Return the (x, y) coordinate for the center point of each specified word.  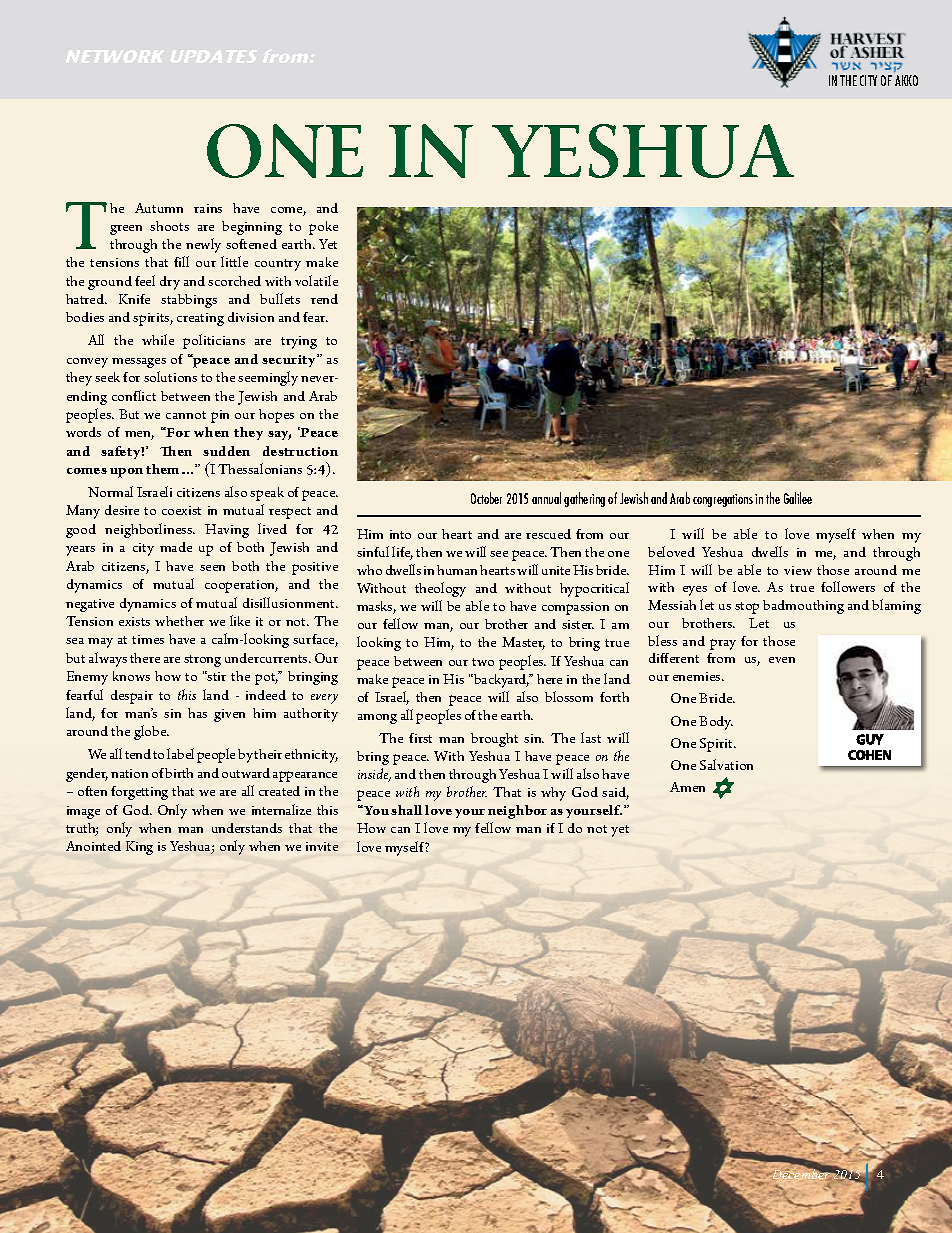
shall (406, 810)
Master (523, 643)
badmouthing (803, 607)
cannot (186, 415)
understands (247, 828)
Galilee (798, 498)
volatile (316, 280)
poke (323, 228)
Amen (687, 787)
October (486, 498)
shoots (169, 226)
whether (179, 621)
